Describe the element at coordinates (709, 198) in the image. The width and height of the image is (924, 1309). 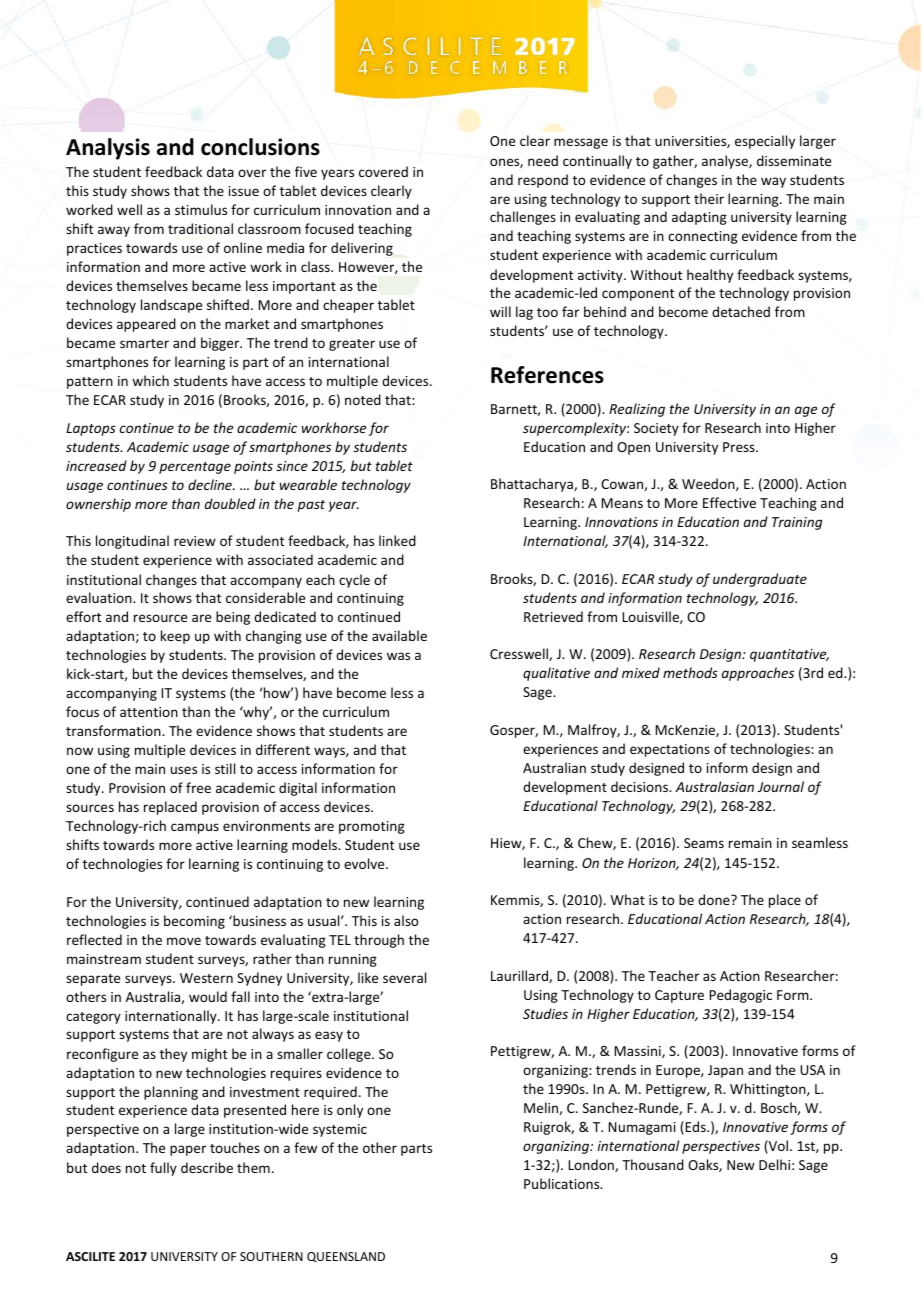
I see `their` at that location.
